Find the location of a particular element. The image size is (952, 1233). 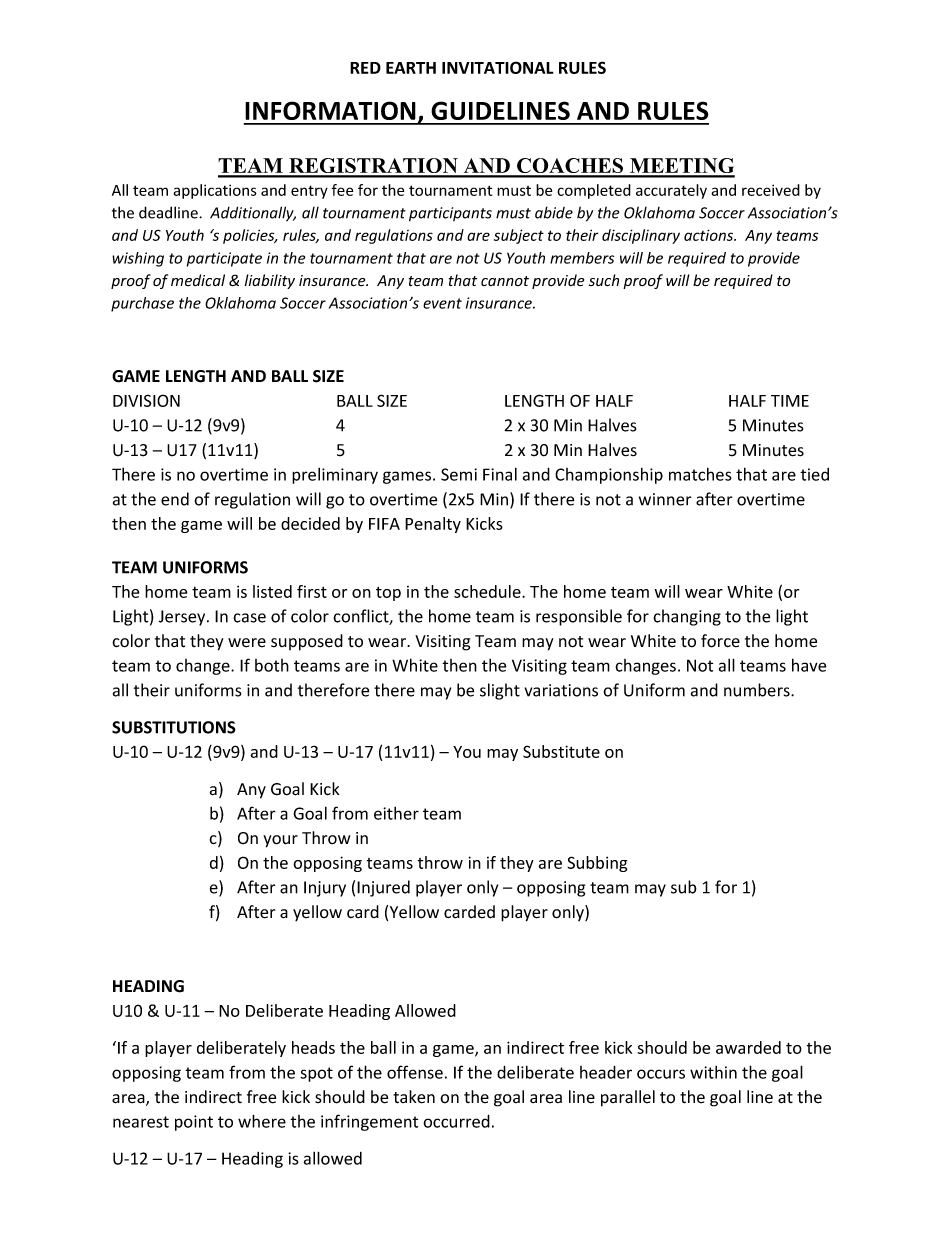

point is located at coordinates (194, 1123).
